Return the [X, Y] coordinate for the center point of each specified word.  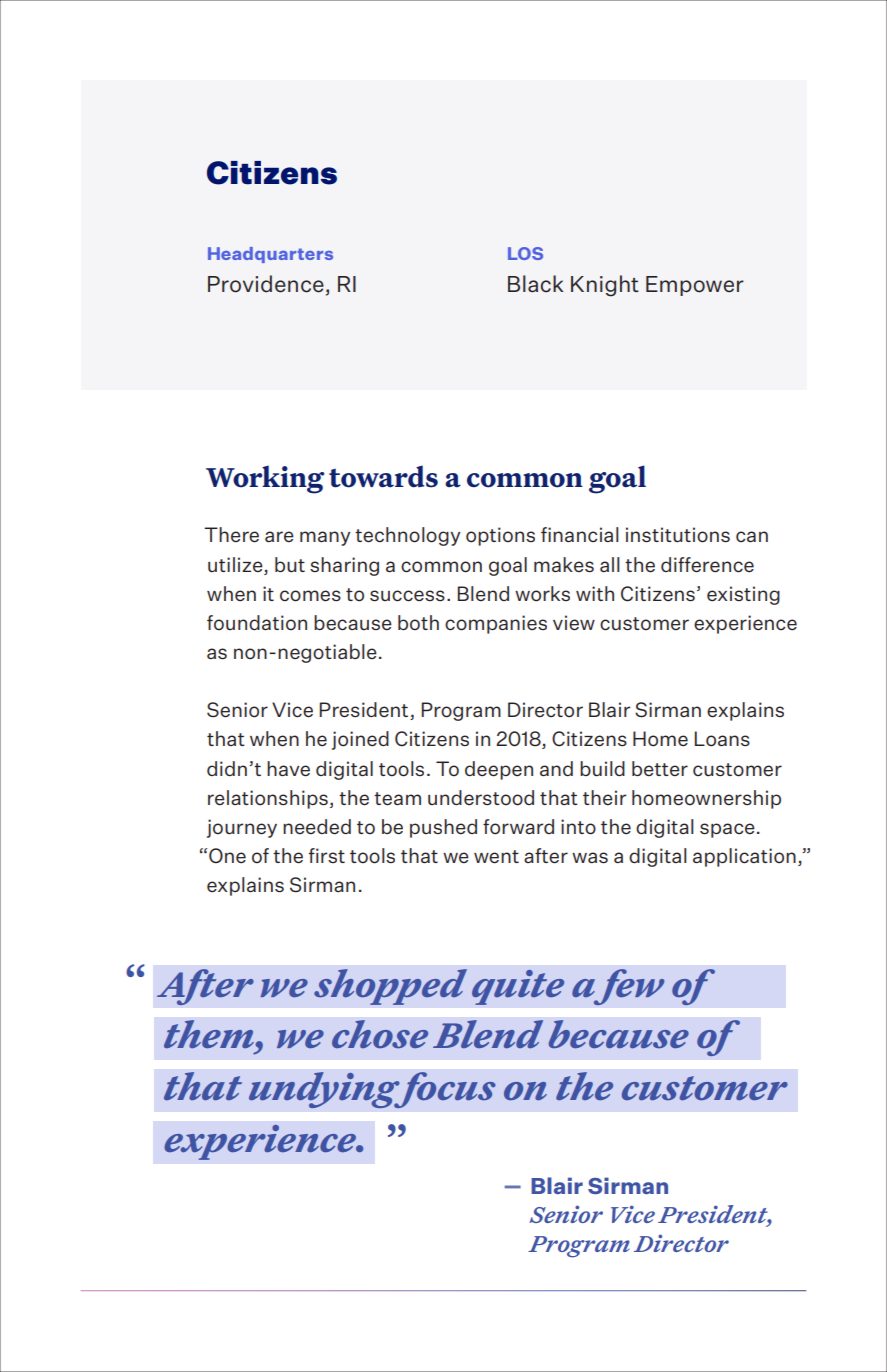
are [279, 537]
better [660, 769]
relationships [268, 799]
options [500, 536]
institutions [678, 535]
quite [518, 987]
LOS [525, 253]
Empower [695, 286]
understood [481, 798]
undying [325, 1090]
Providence [266, 284]
